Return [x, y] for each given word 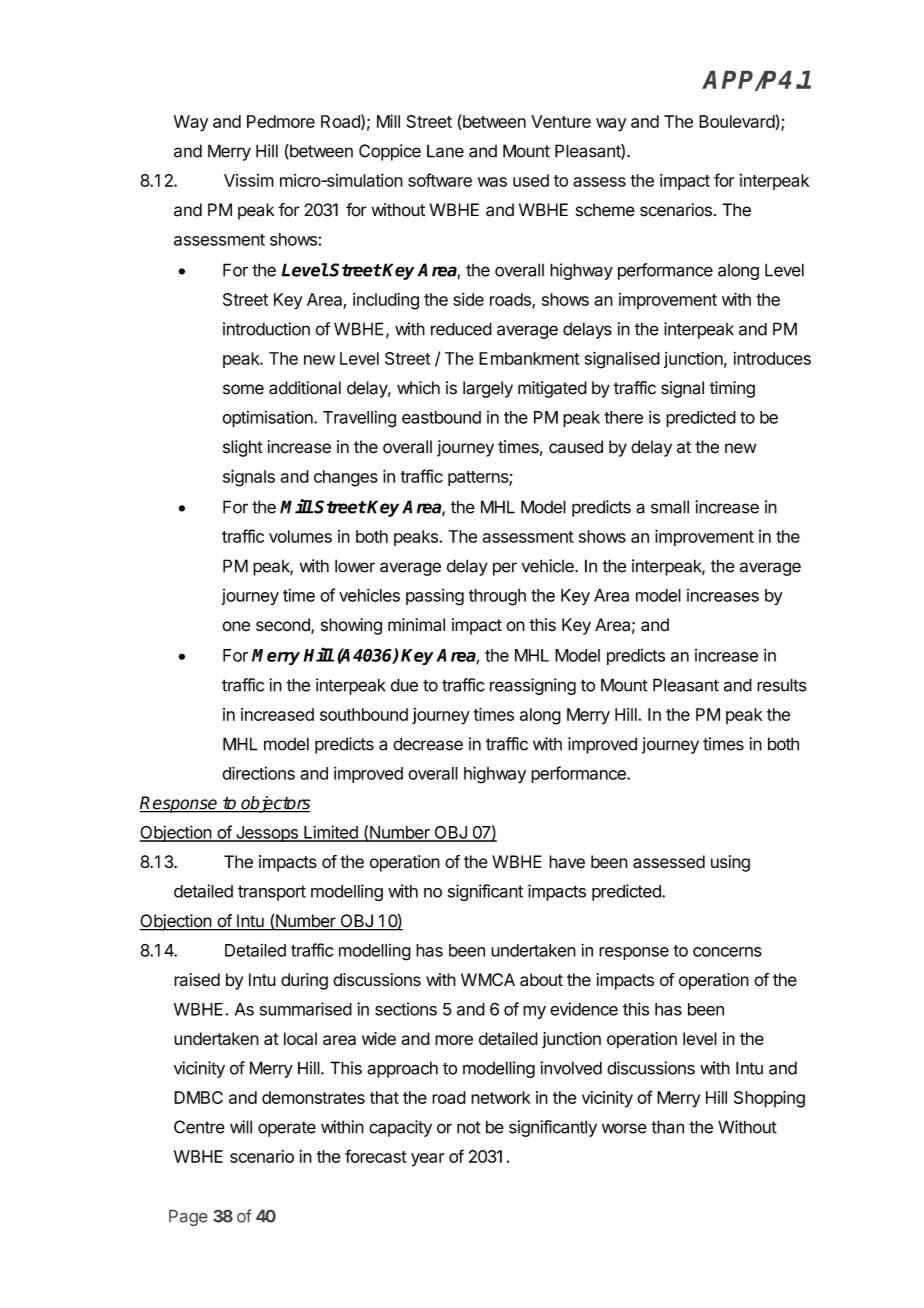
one [236, 626]
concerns [727, 952]
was [492, 182]
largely [488, 389]
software [440, 180]
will [241, 1127]
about [541, 980]
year [427, 1160]
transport [272, 893]
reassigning [533, 686]
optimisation [268, 418]
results [782, 685]
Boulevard [737, 122]
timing [732, 389]
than [667, 1127]
